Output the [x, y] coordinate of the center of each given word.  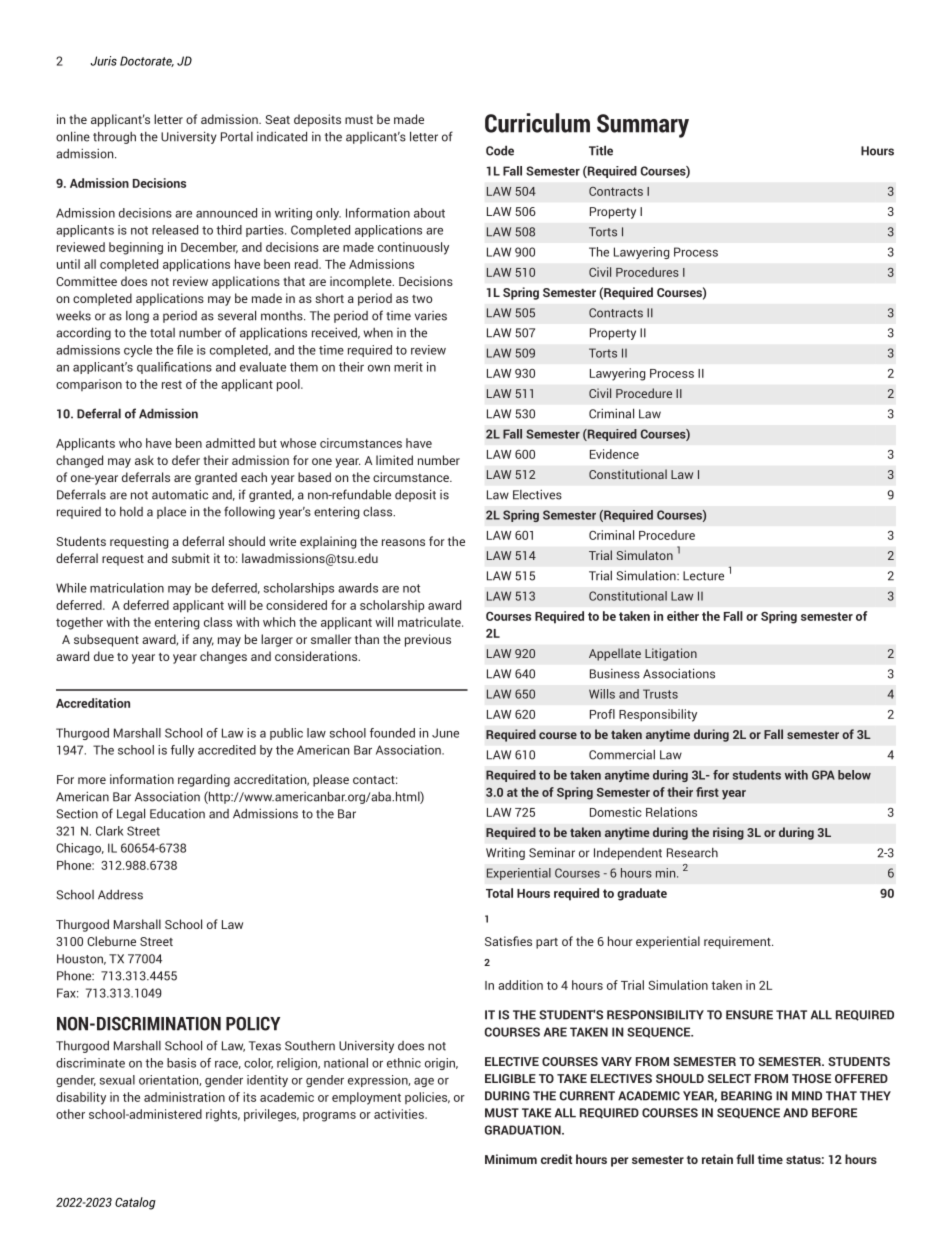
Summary [643, 126]
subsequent [106, 640]
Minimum [511, 1159]
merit [408, 367]
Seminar [552, 852]
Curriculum [537, 123]
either [683, 616]
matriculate [430, 622]
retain [717, 1159]
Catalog [135, 1203]
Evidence [614, 454]
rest [172, 384]
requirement [738, 942]
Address [120, 895]
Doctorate [147, 61]
